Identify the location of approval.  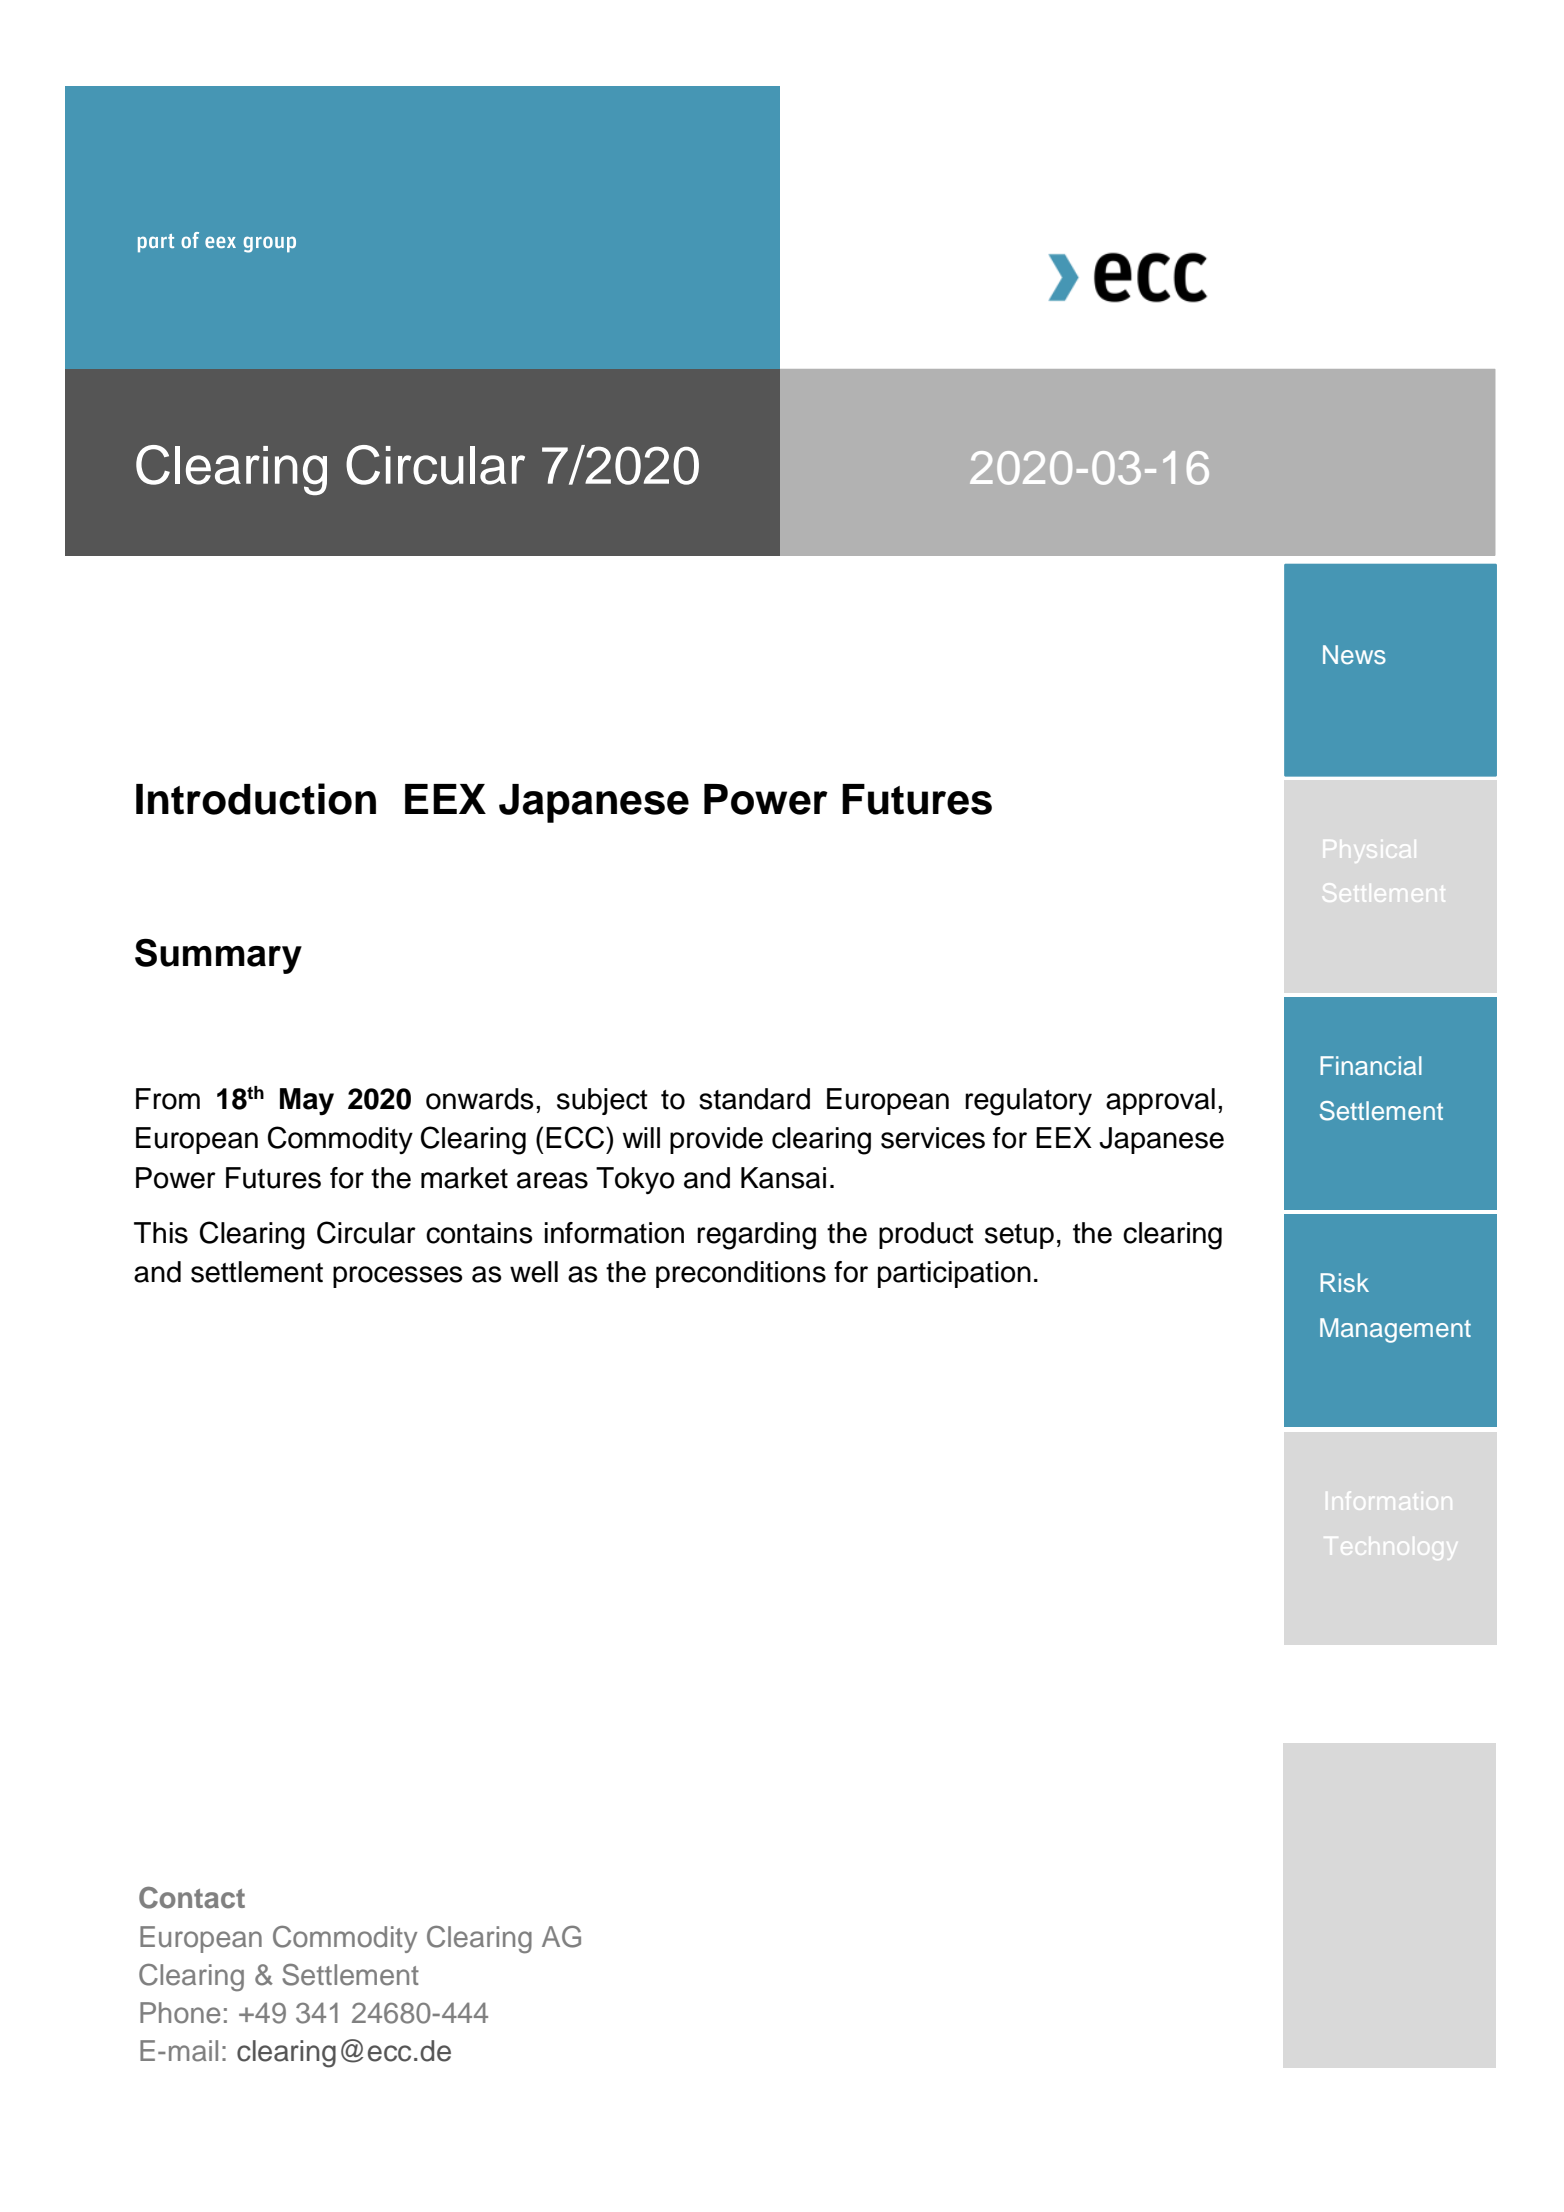
(1160, 1101).
